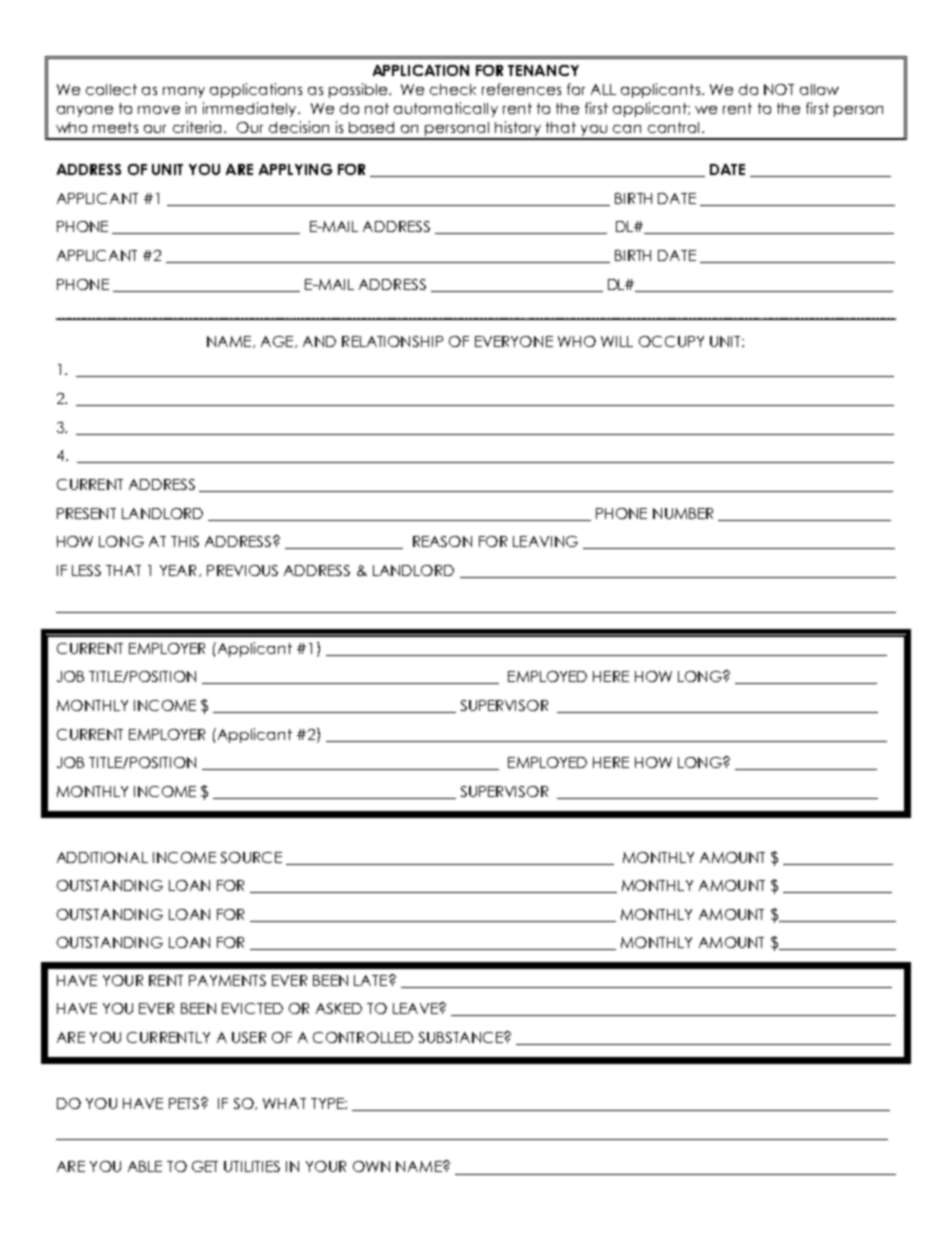  I want to click on LEAVING, so click(545, 541).
